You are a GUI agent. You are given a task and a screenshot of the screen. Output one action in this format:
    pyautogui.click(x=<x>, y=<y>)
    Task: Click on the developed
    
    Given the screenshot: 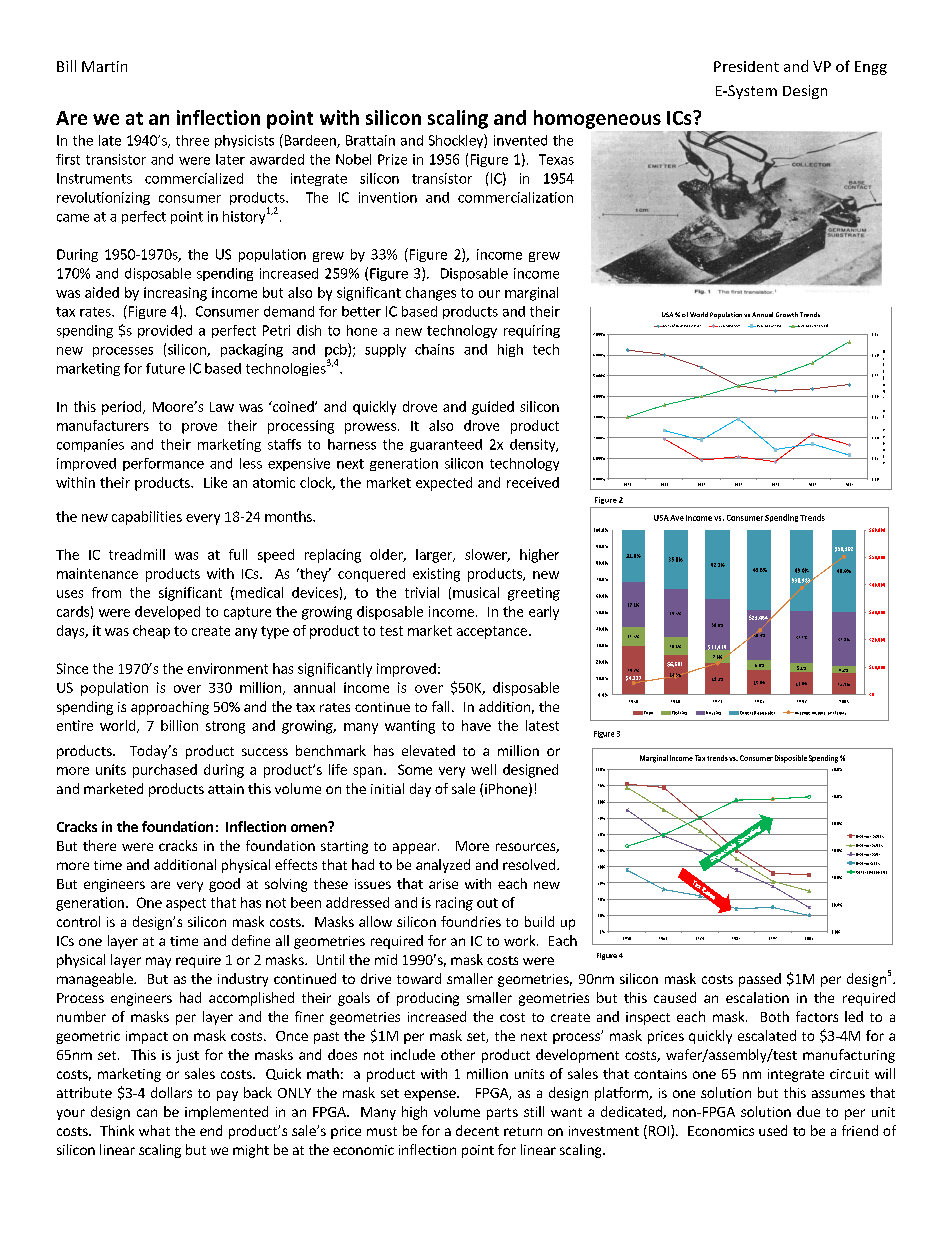 What is the action you would take?
    pyautogui.click(x=167, y=613)
